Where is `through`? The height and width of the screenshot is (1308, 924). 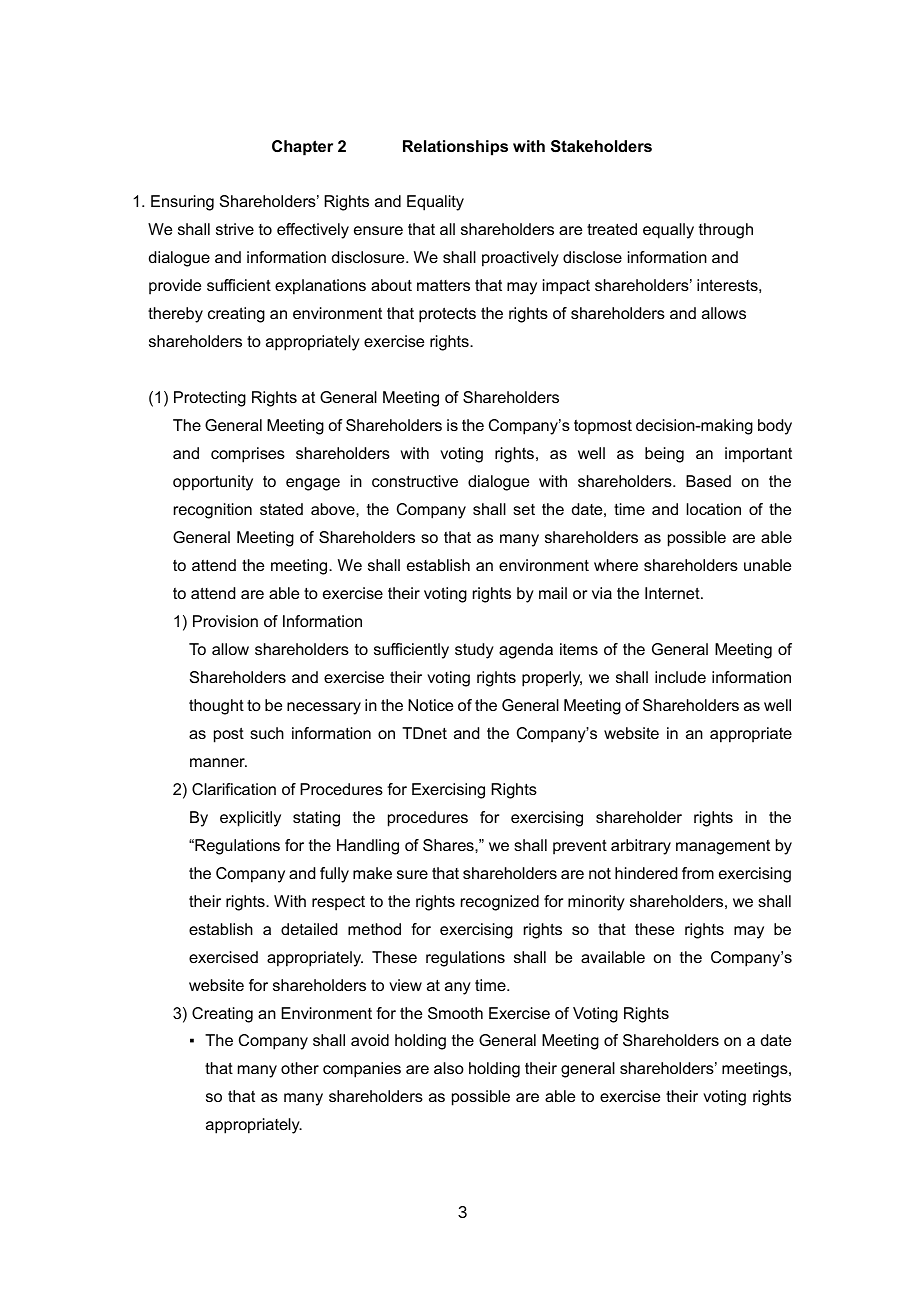 through is located at coordinates (726, 231).
